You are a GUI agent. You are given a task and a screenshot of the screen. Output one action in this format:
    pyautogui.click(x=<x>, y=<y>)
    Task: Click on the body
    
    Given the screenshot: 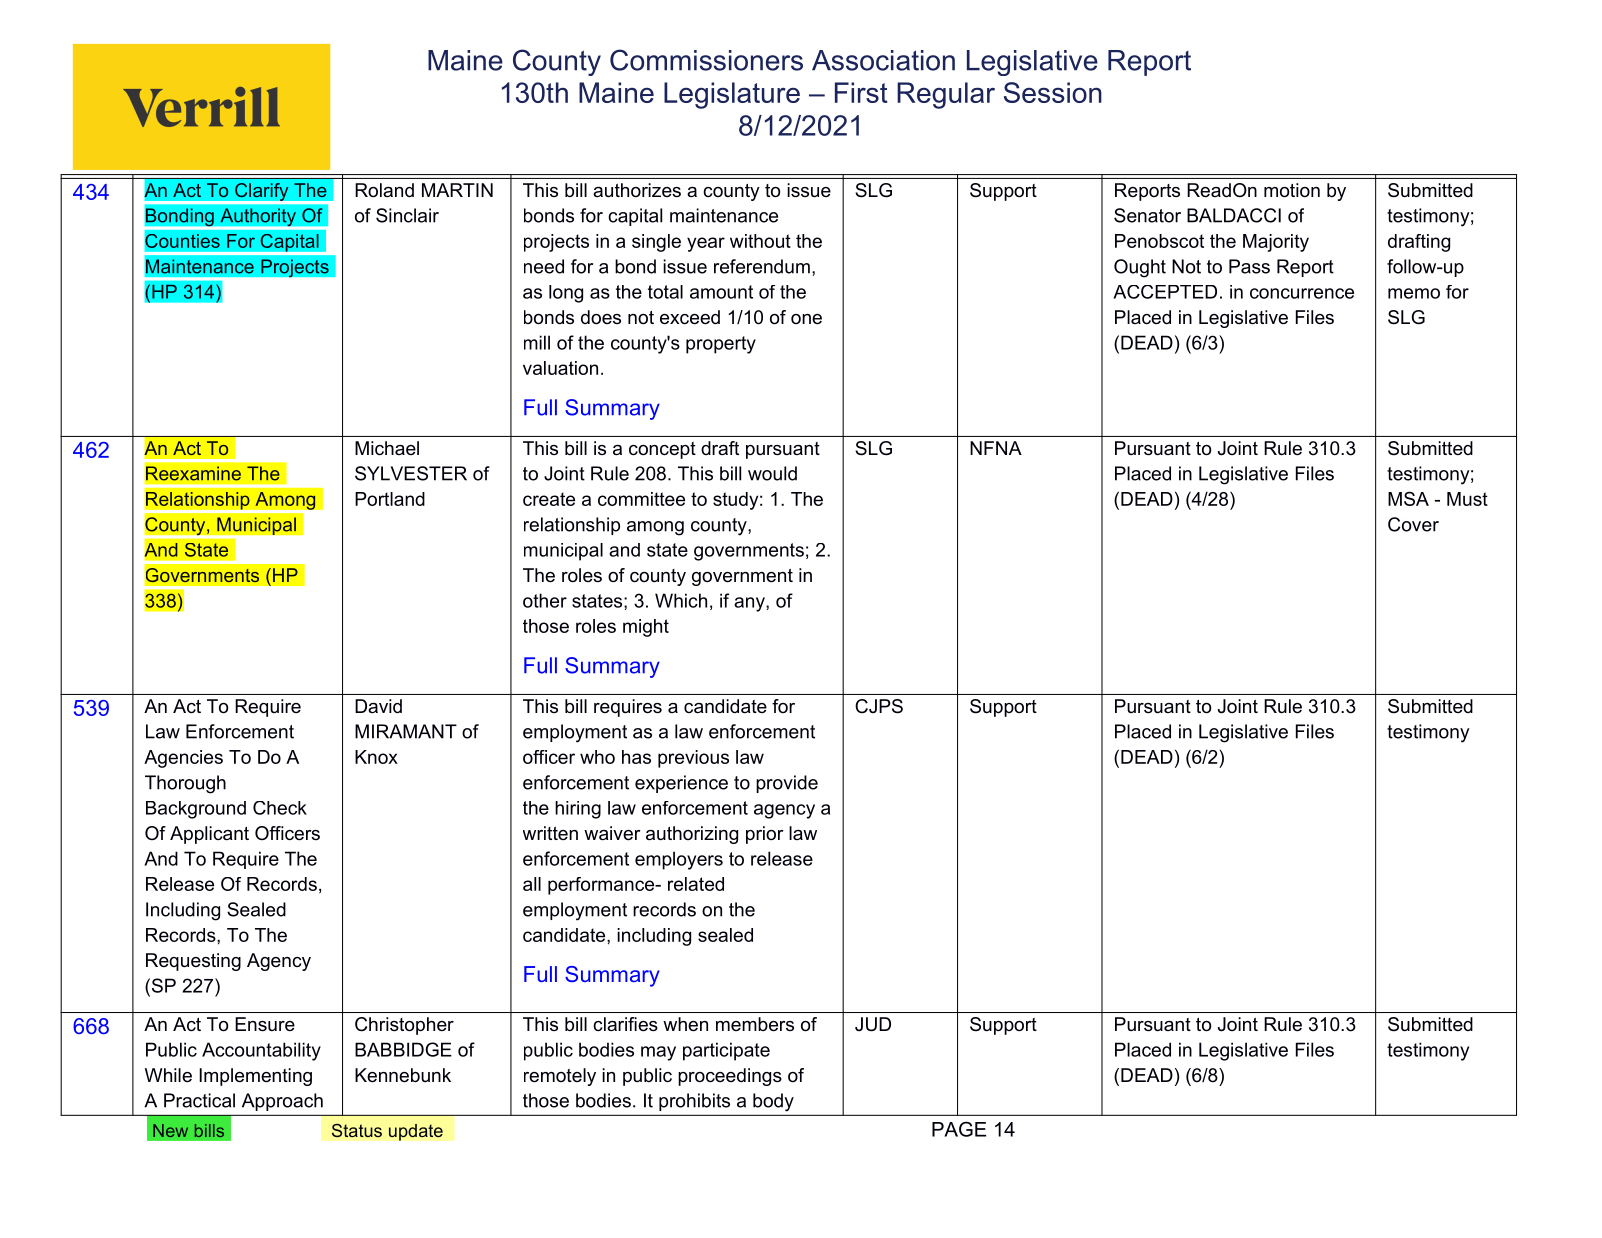 What is the action you would take?
    pyautogui.click(x=773, y=1102)
